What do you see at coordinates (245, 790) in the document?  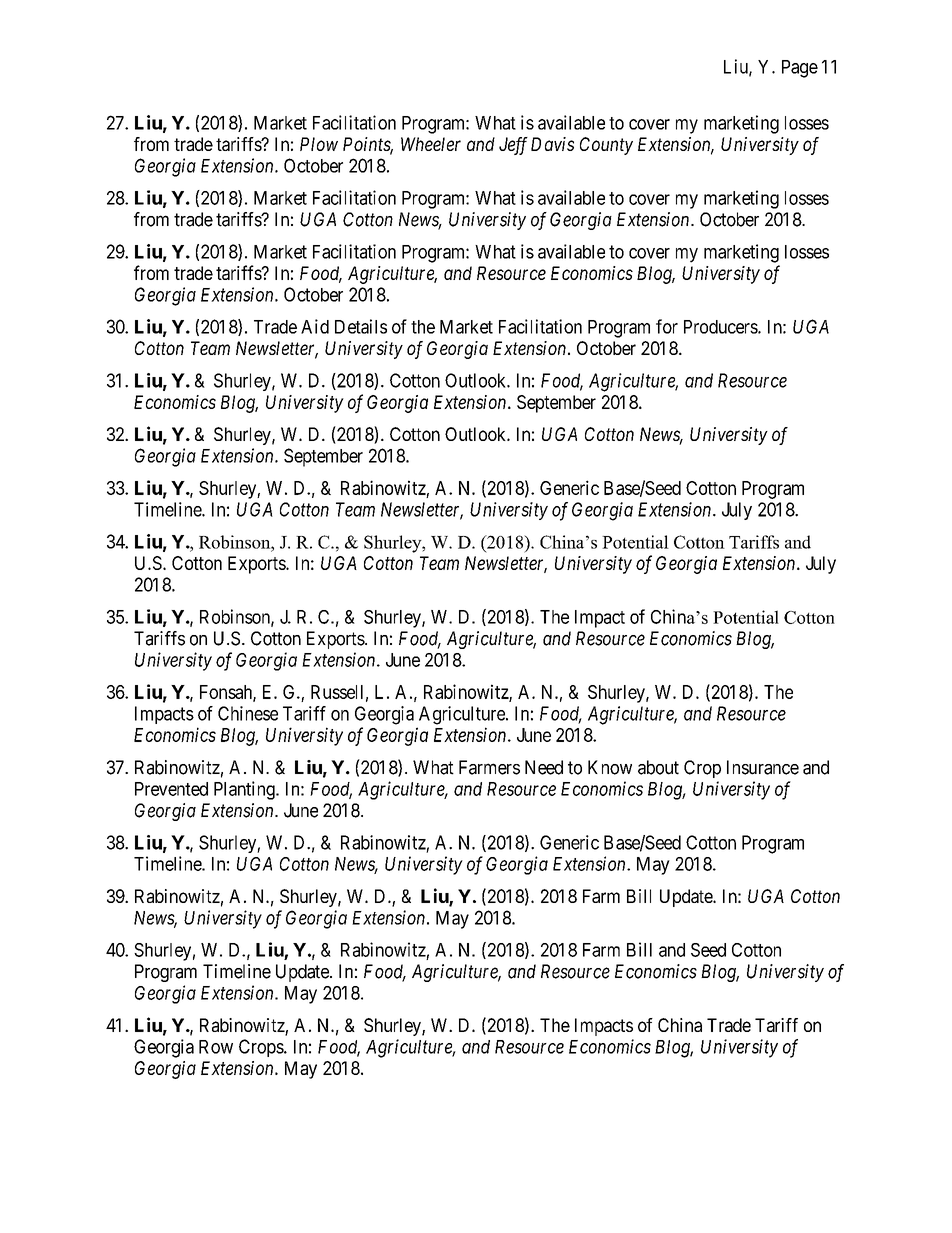 I see `Planting` at bounding box center [245, 790].
